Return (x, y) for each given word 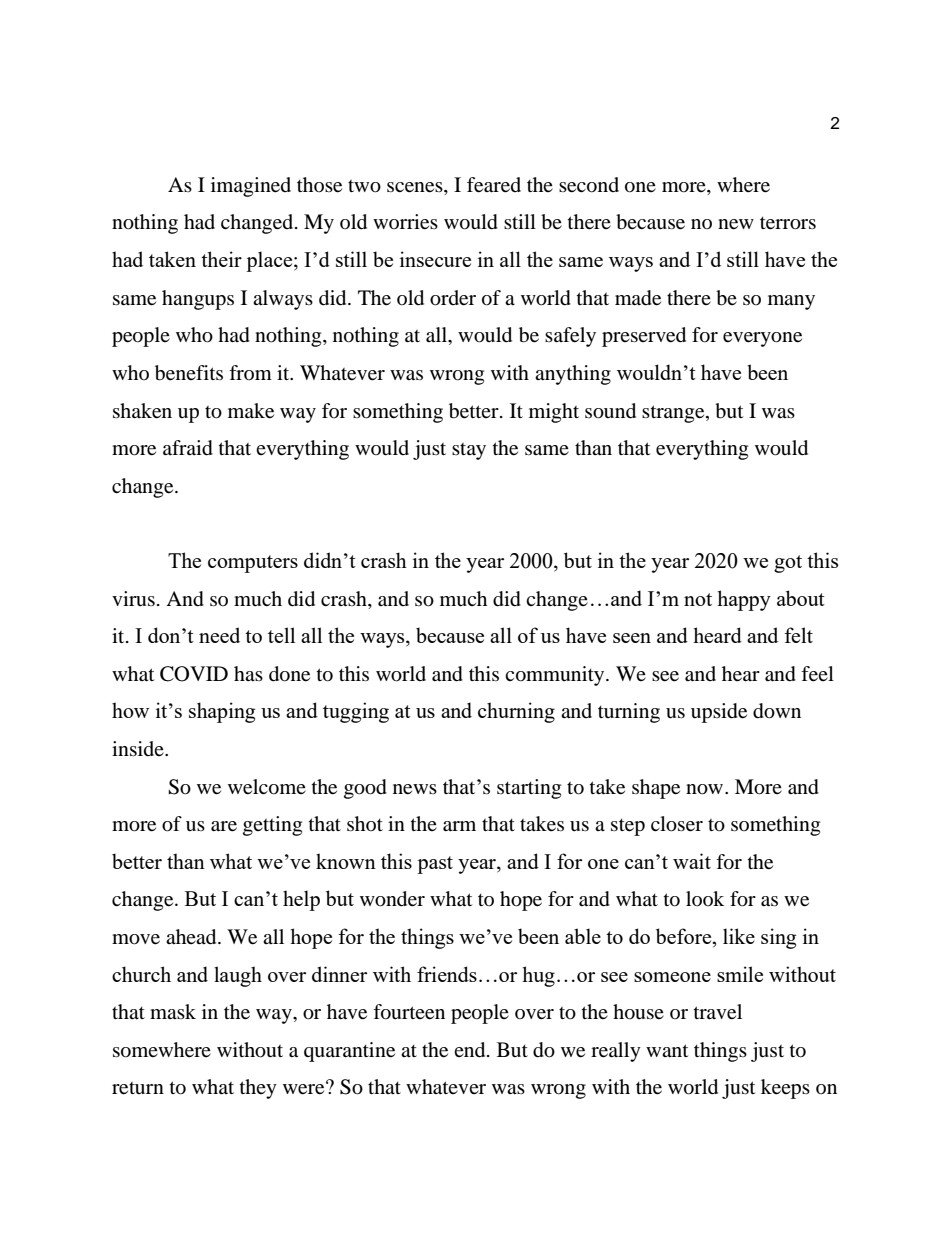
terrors (788, 223)
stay (469, 451)
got (788, 564)
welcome (267, 787)
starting (529, 789)
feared (494, 185)
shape (656, 789)
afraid (188, 448)
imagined (251, 187)
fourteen (409, 1012)
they (258, 1089)
